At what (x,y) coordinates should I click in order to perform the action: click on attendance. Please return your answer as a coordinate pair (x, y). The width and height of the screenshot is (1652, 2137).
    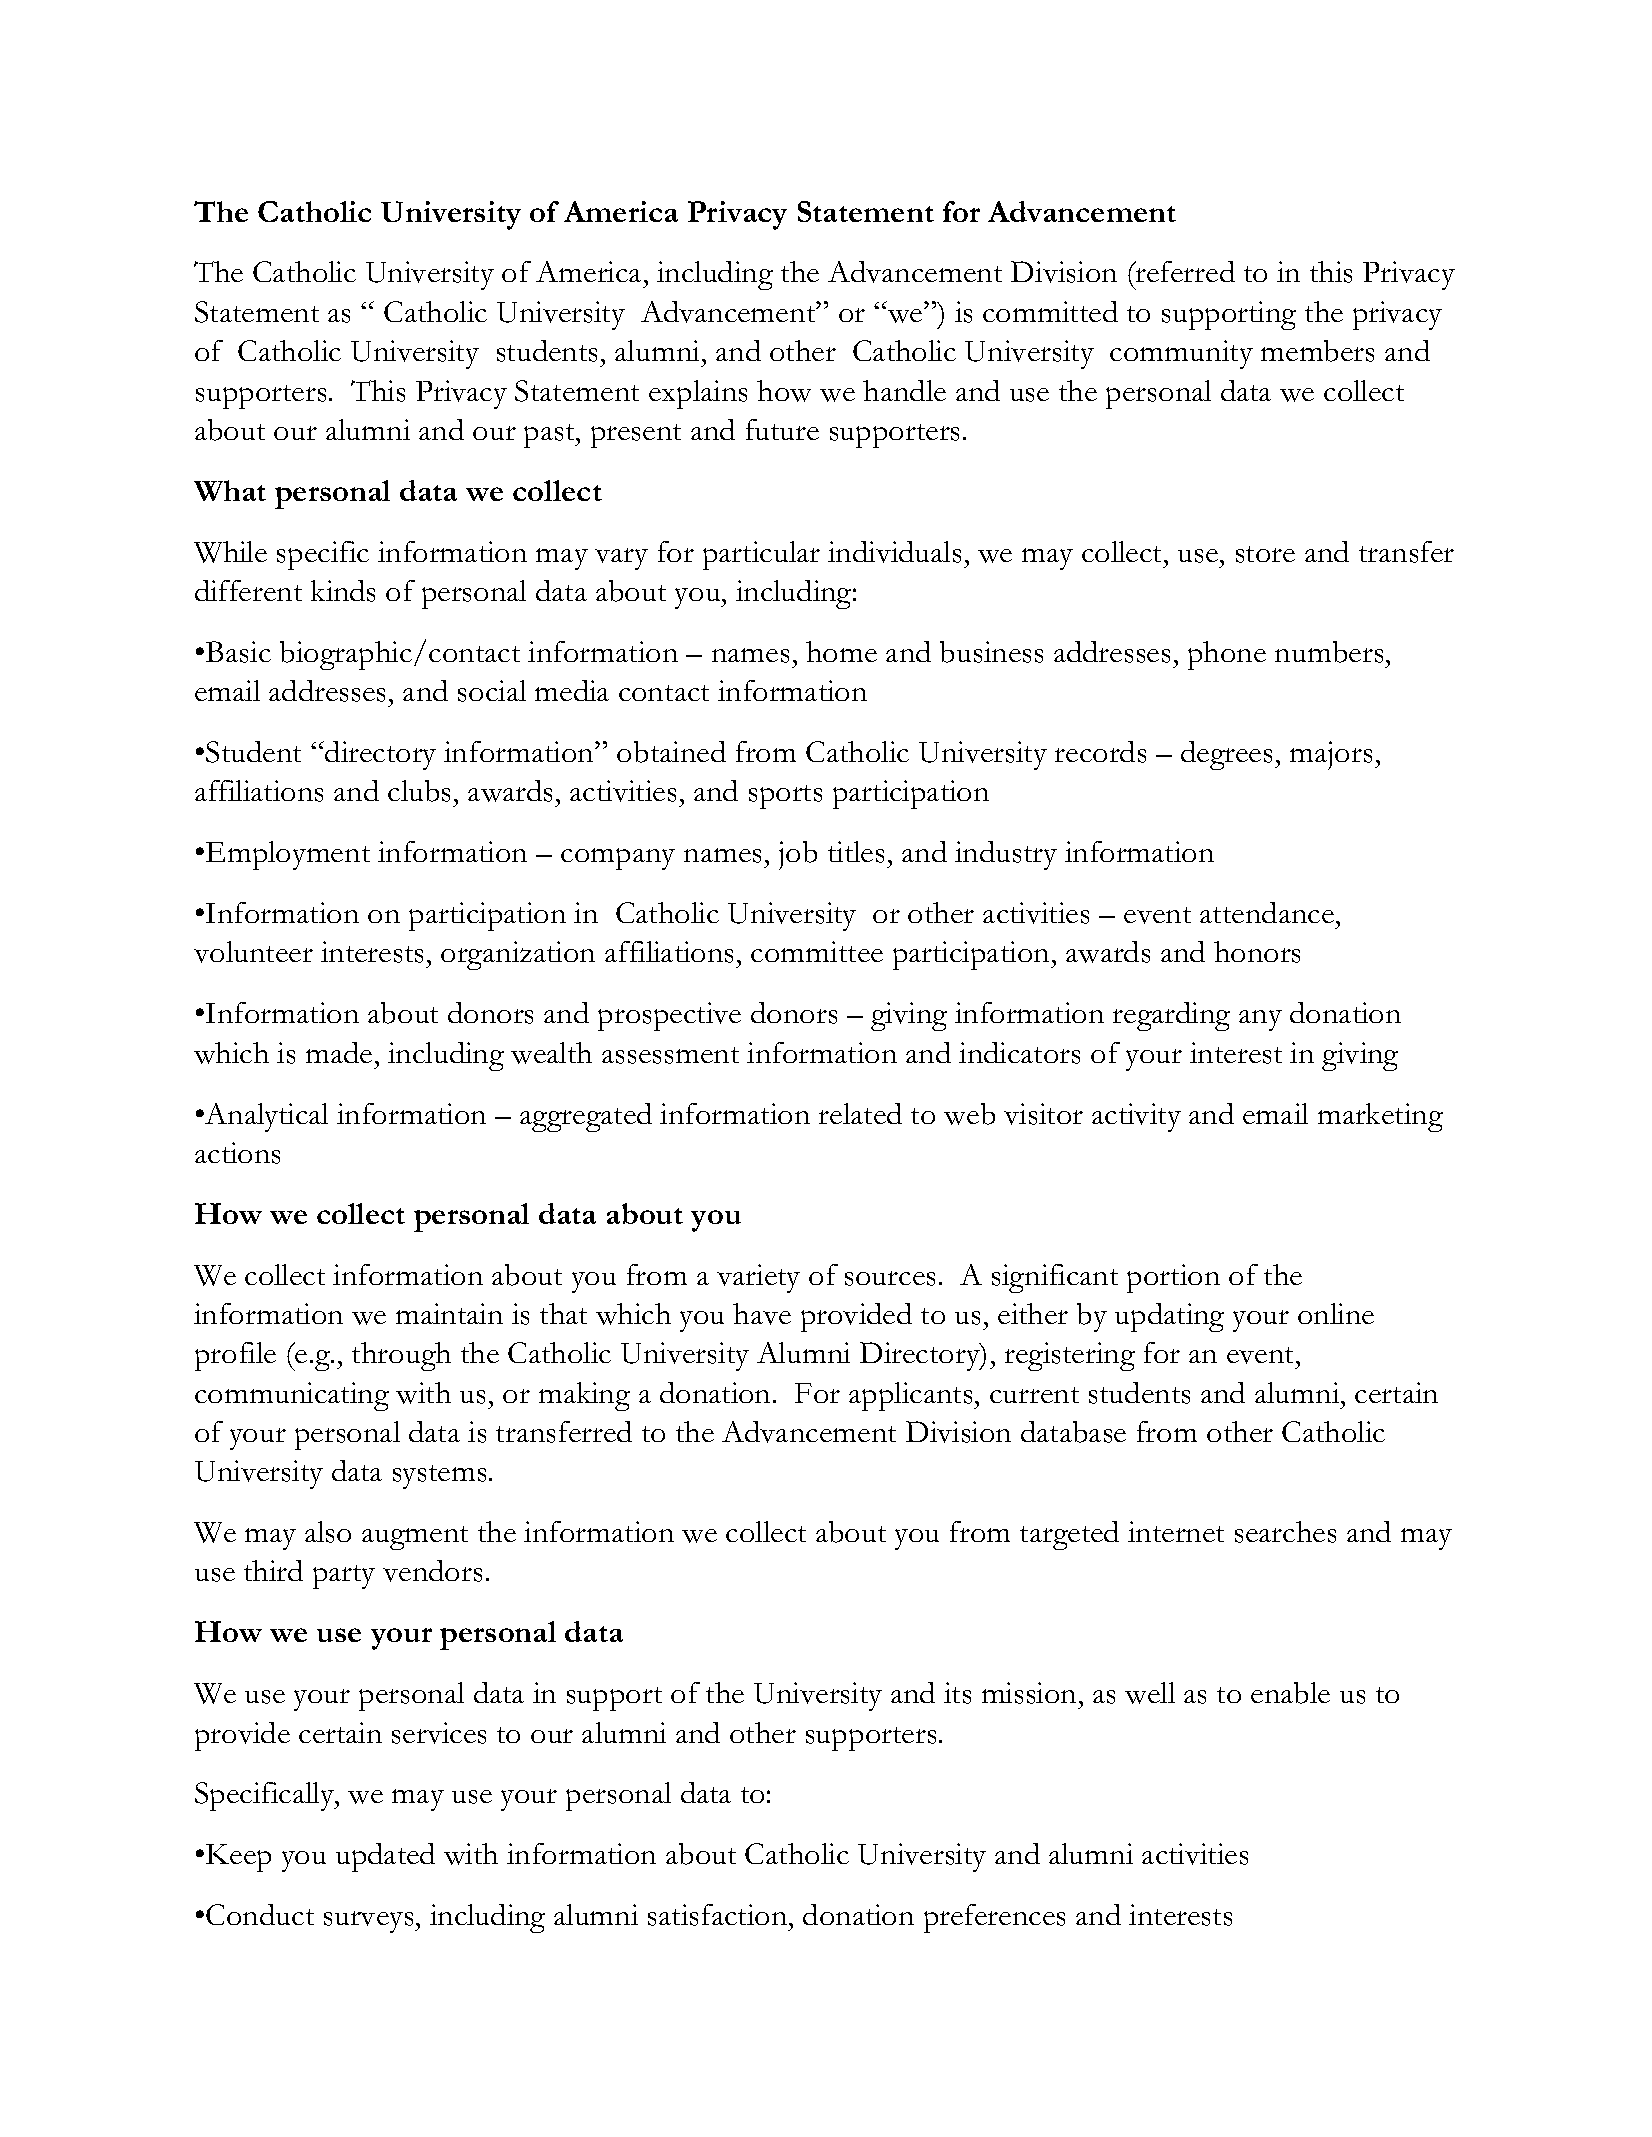
    Looking at the image, I should click on (1267, 912).
